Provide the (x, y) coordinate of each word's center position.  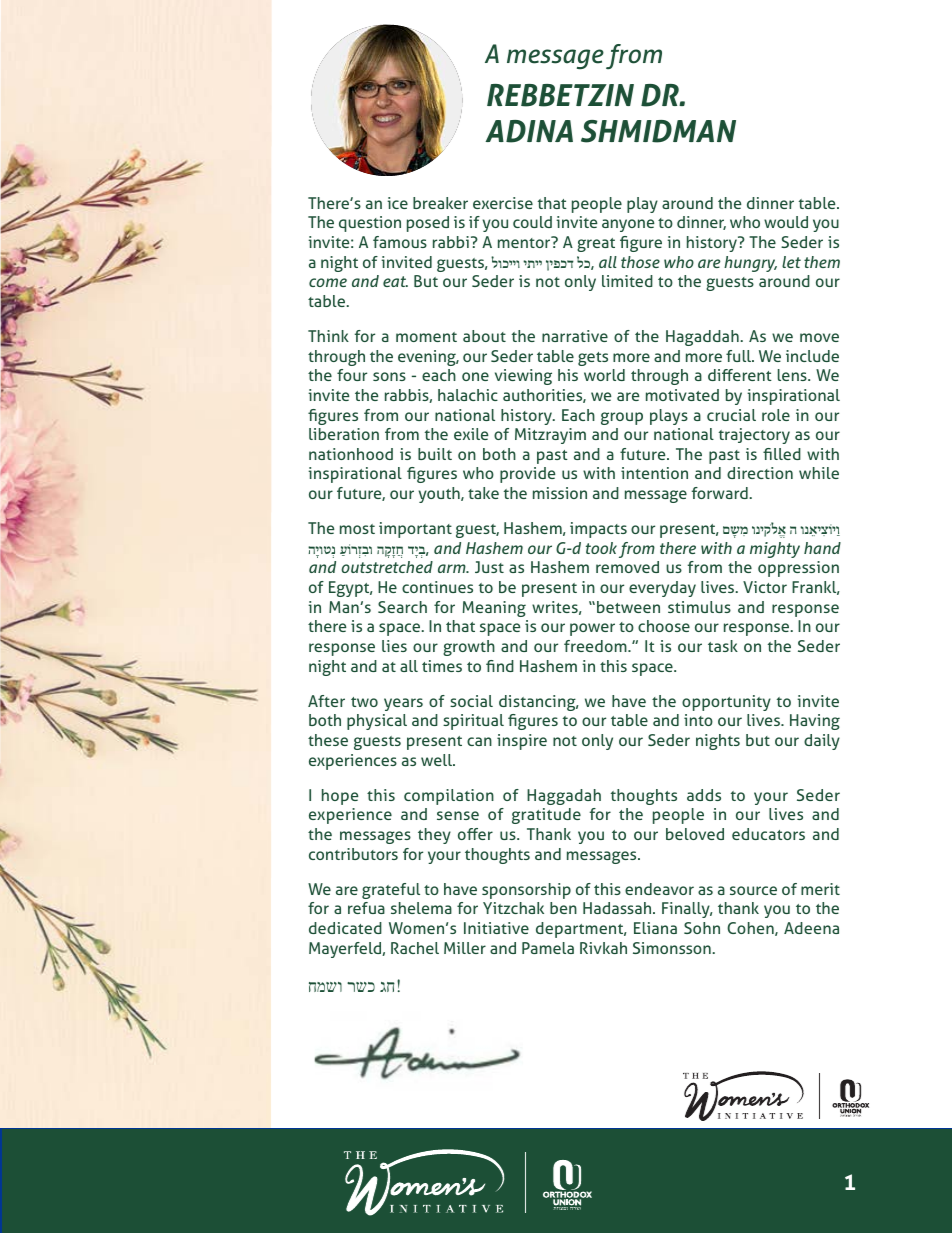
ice (397, 203)
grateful (391, 891)
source (753, 890)
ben (563, 908)
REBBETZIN (560, 95)
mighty (775, 550)
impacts (598, 530)
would (786, 222)
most (357, 529)
